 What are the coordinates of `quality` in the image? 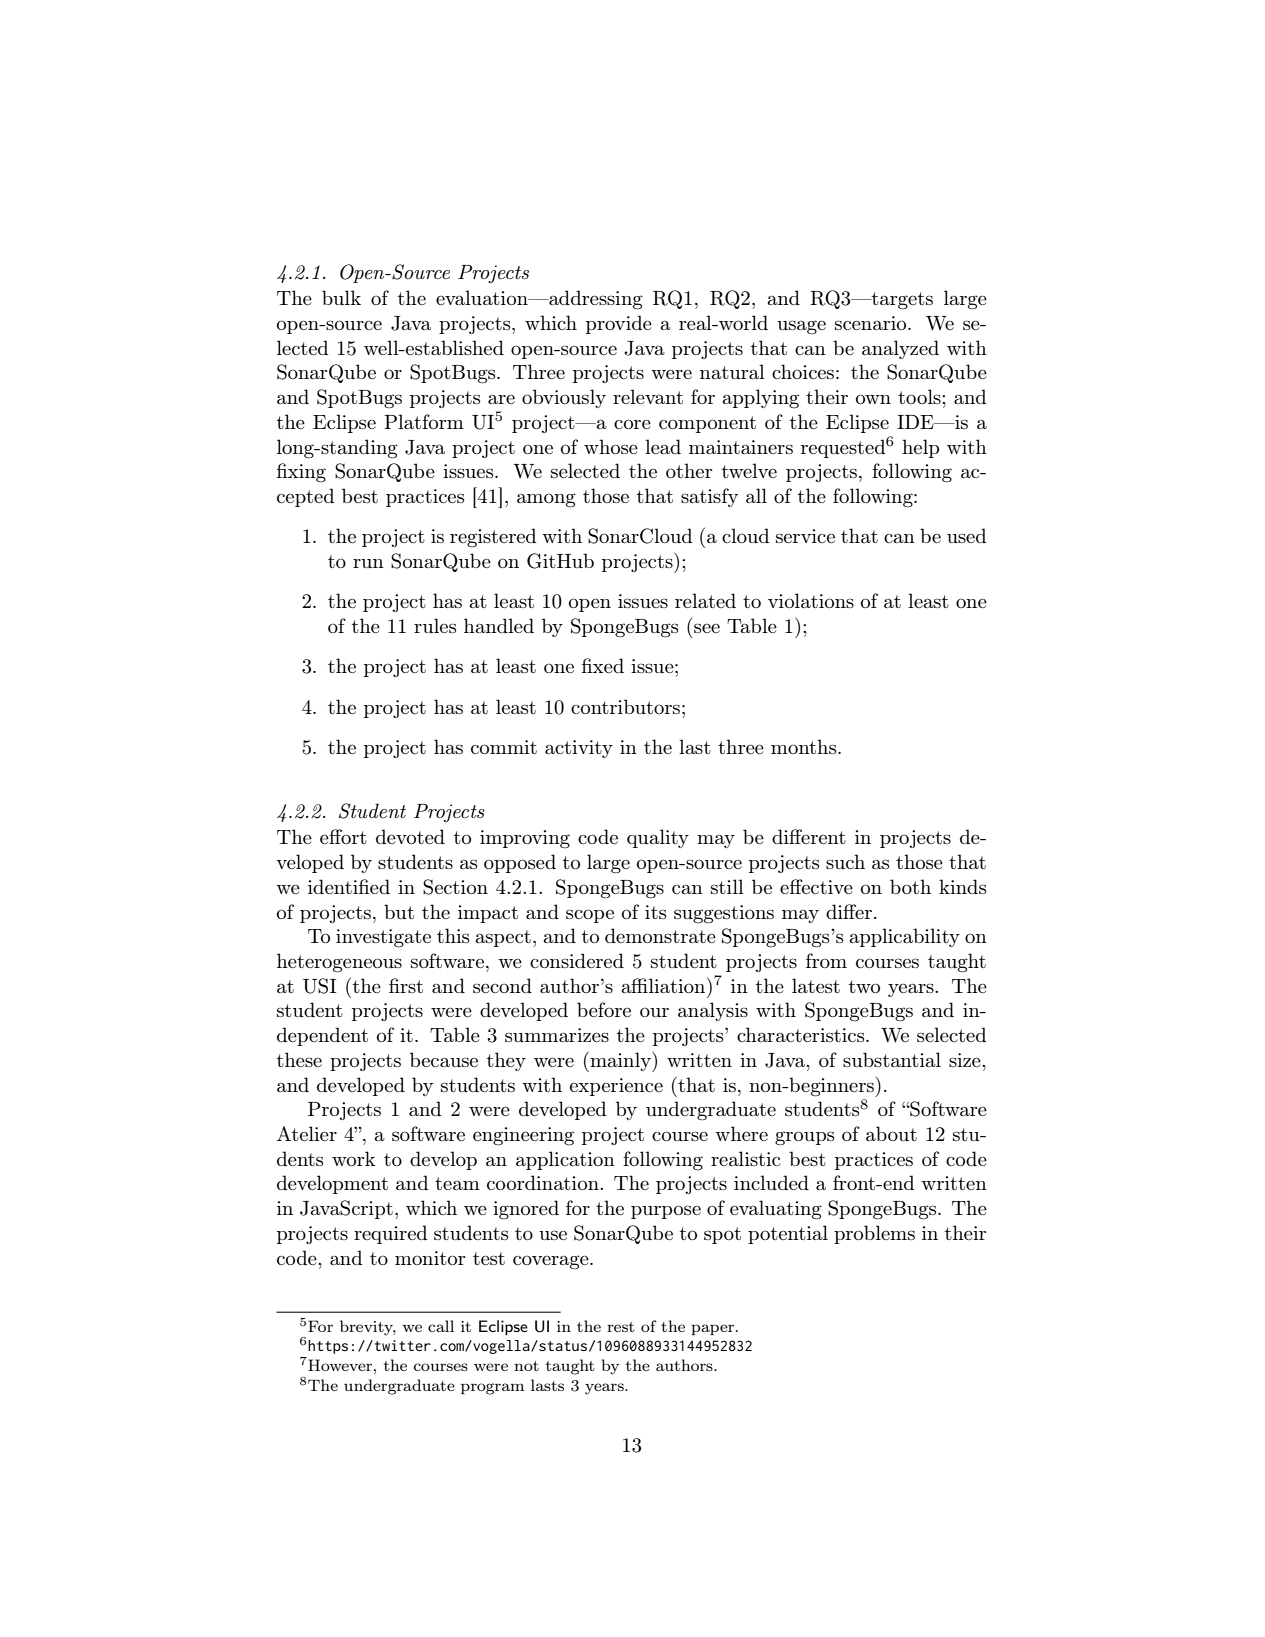 It's located at (658, 838).
